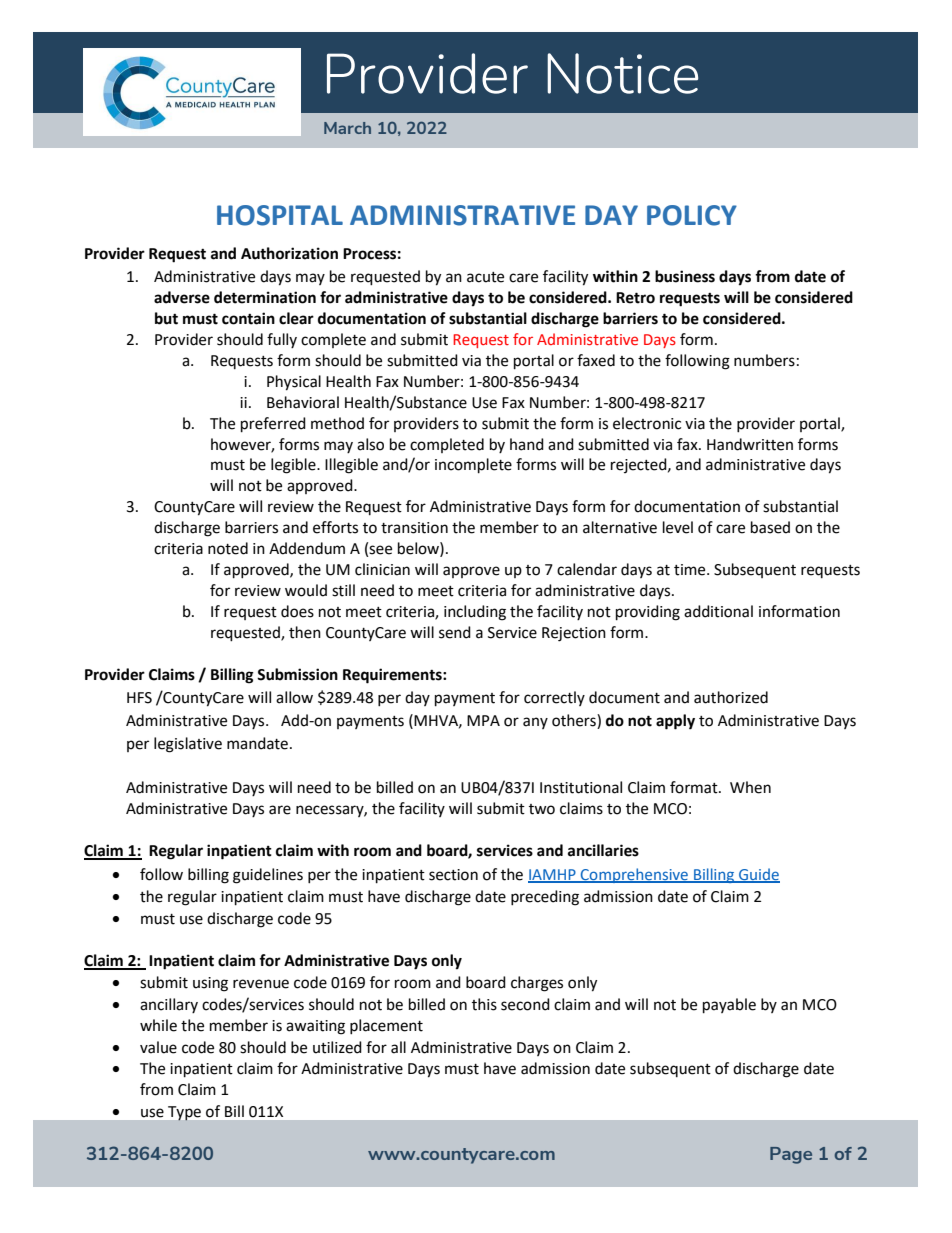  I want to click on Type, so click(184, 1113).
